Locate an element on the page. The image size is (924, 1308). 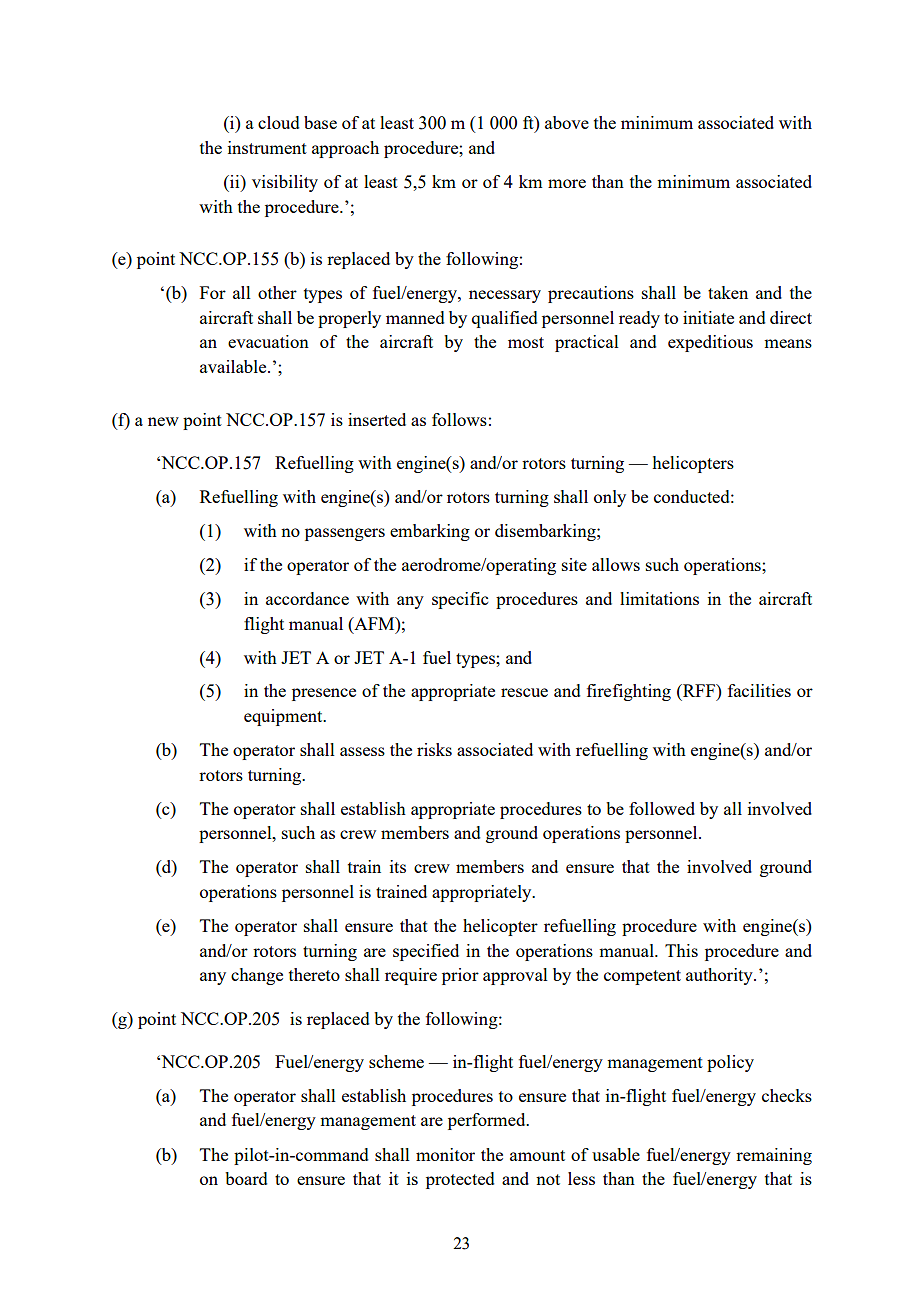
risks is located at coordinates (434, 749).
